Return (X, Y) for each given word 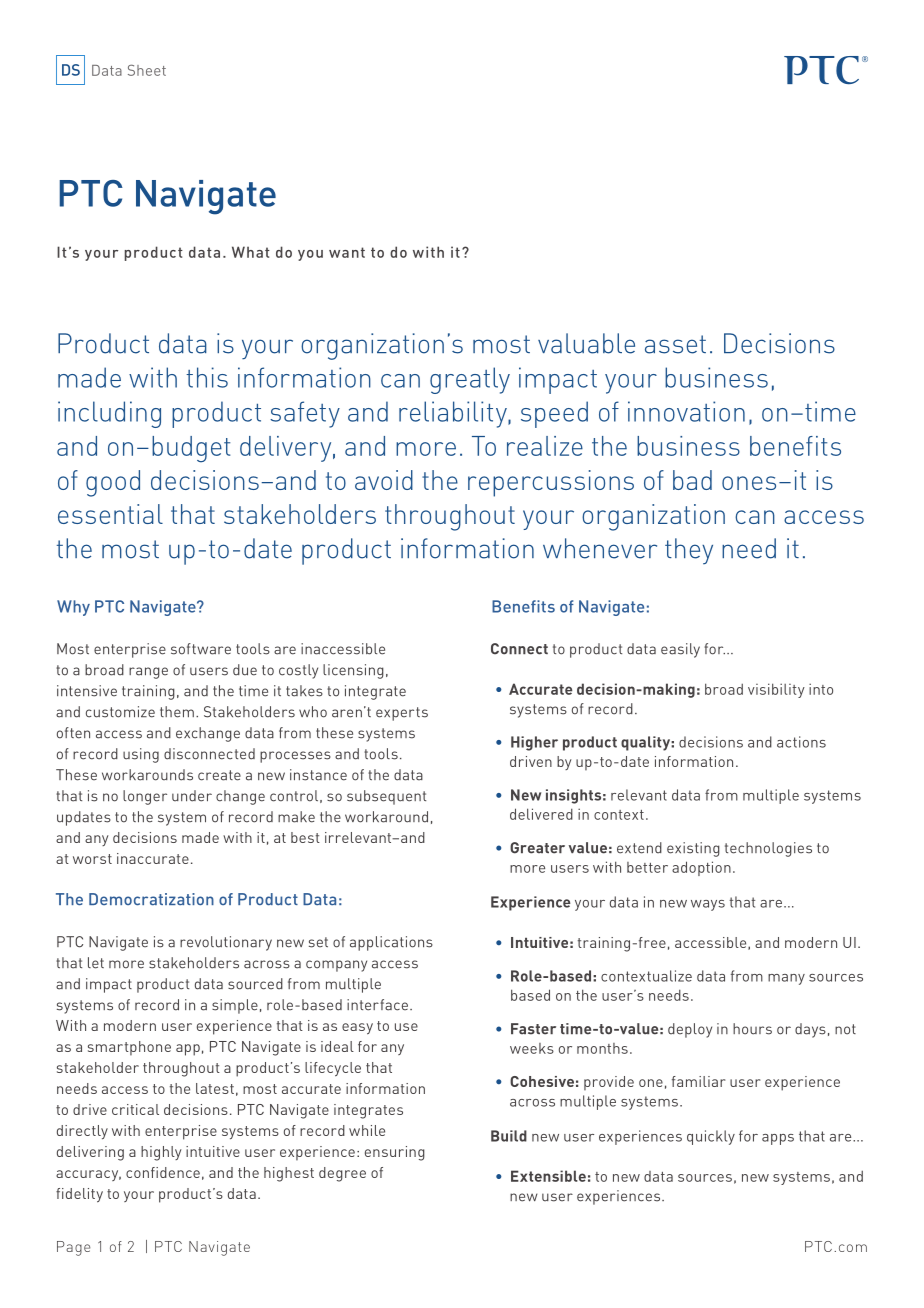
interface (377, 1005)
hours (752, 1029)
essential (110, 514)
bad (692, 480)
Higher (534, 743)
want (347, 252)
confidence (163, 1172)
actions (801, 742)
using (141, 755)
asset (675, 344)
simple (235, 1006)
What (251, 252)
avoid (384, 480)
